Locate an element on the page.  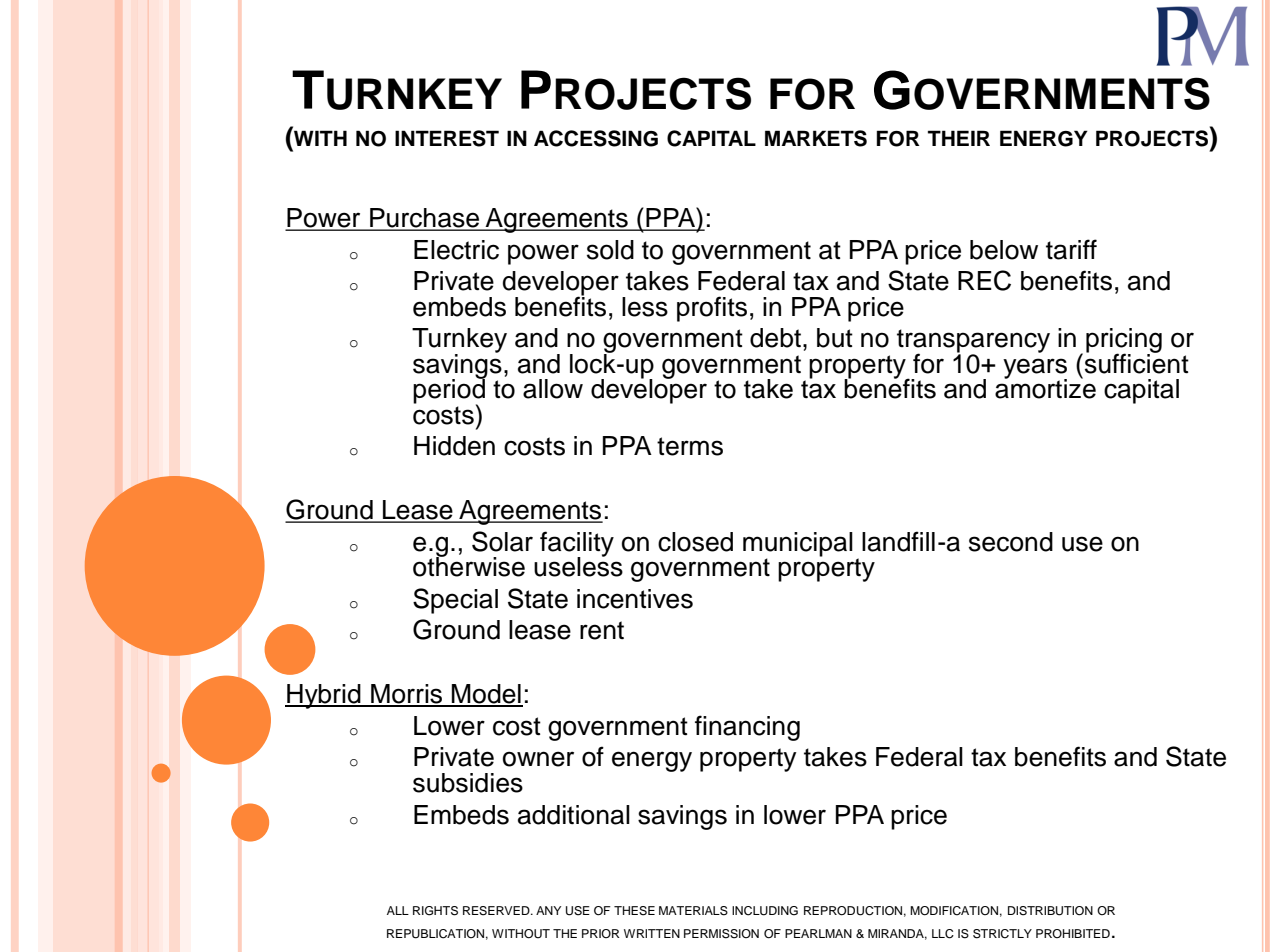
RIGHTS is located at coordinates (435, 911).
